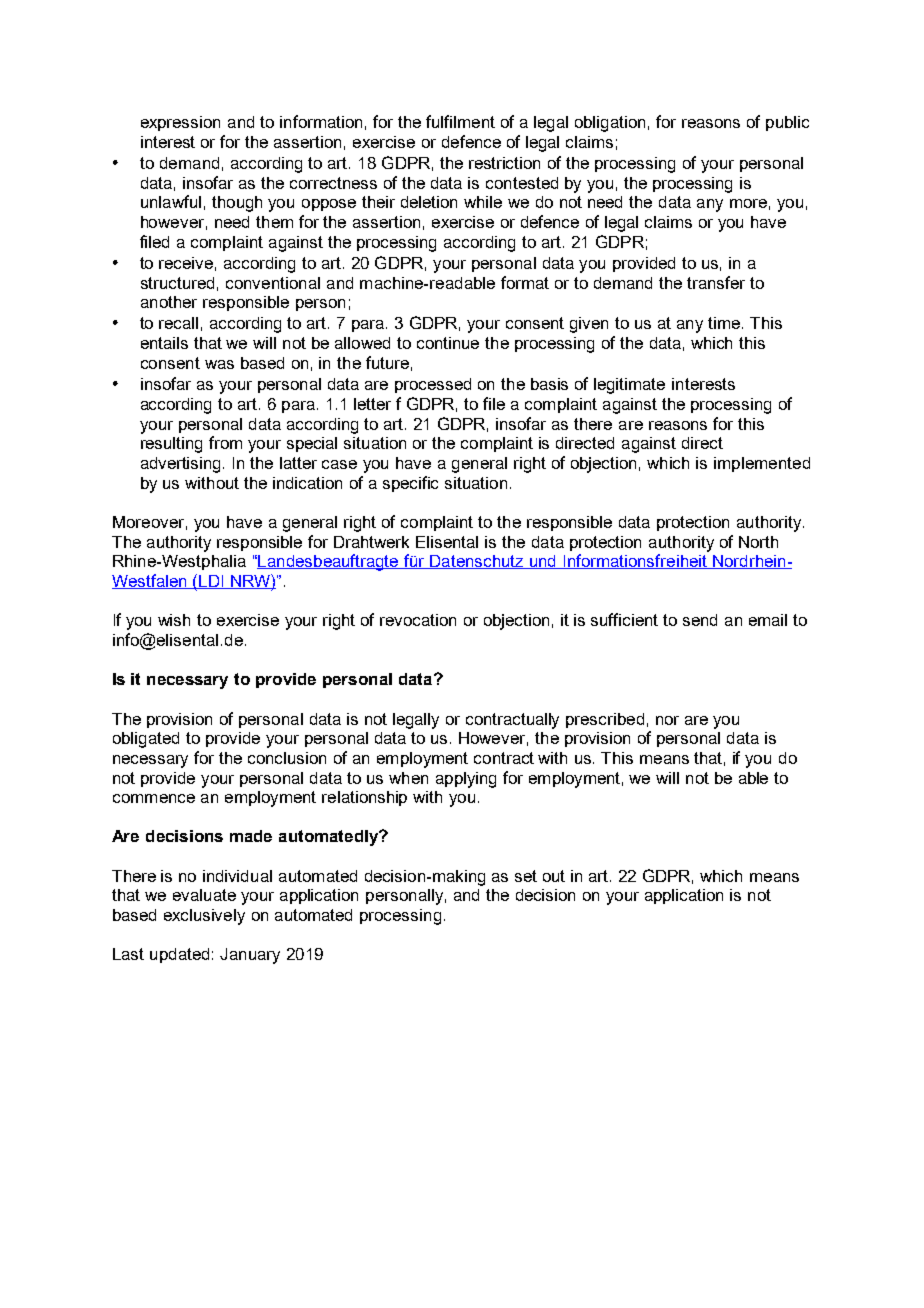 The width and height of the image is (924, 1308). Describe the element at coordinates (418, 620) in the image. I see `revocation` at that location.
